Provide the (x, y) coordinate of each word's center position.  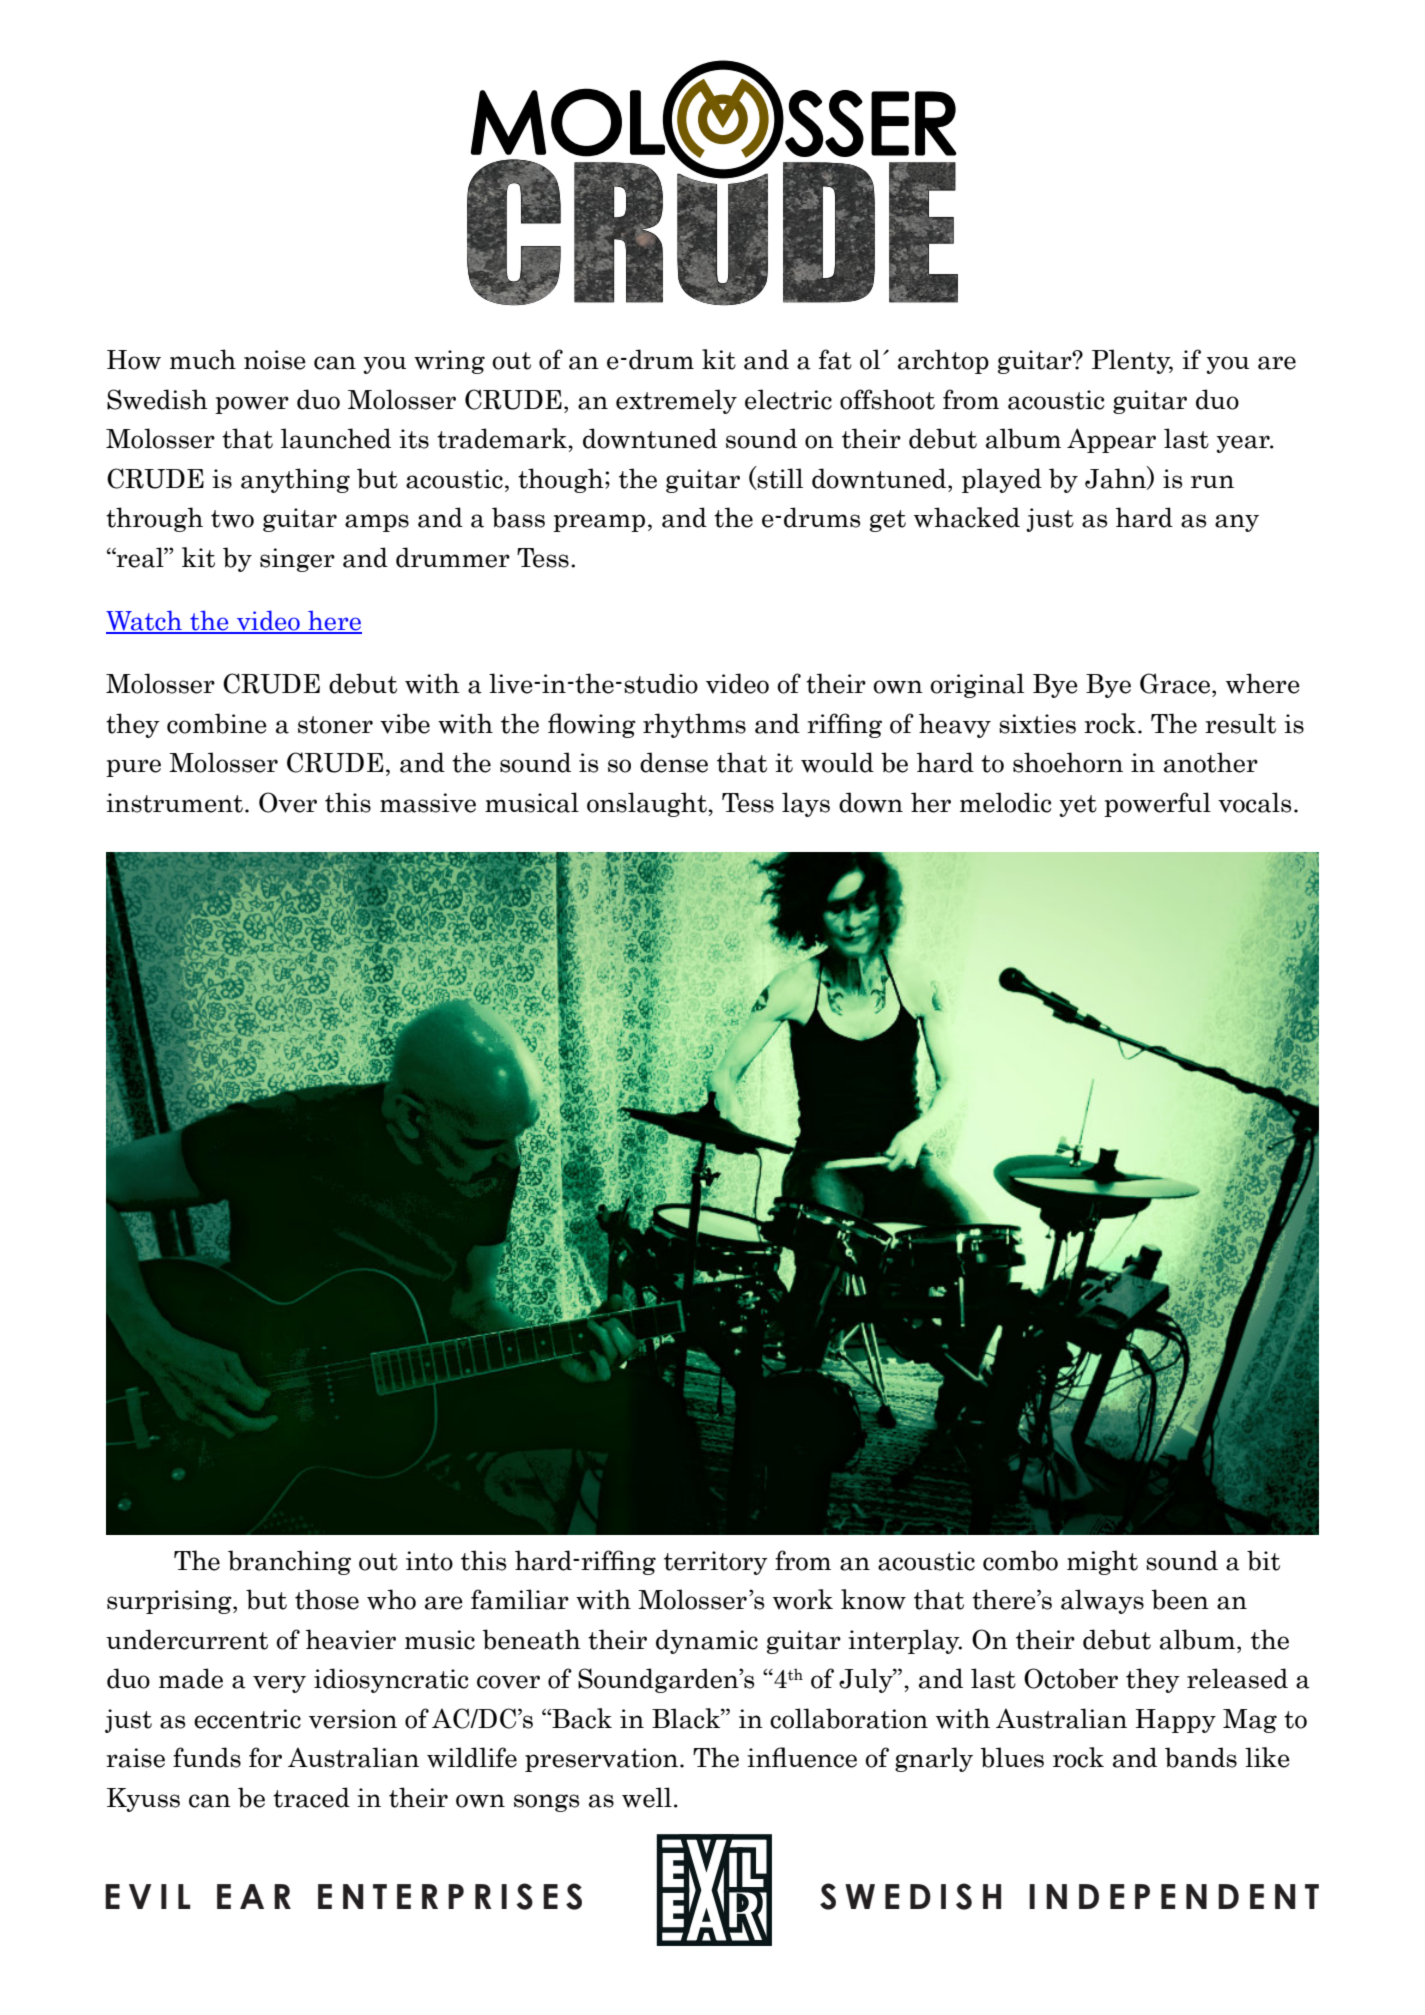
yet (1078, 806)
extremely (676, 401)
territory (716, 1563)
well (647, 1797)
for (265, 1757)
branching (289, 1562)
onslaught (648, 804)
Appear (1111, 440)
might (1102, 1562)
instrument (174, 803)
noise (275, 360)
